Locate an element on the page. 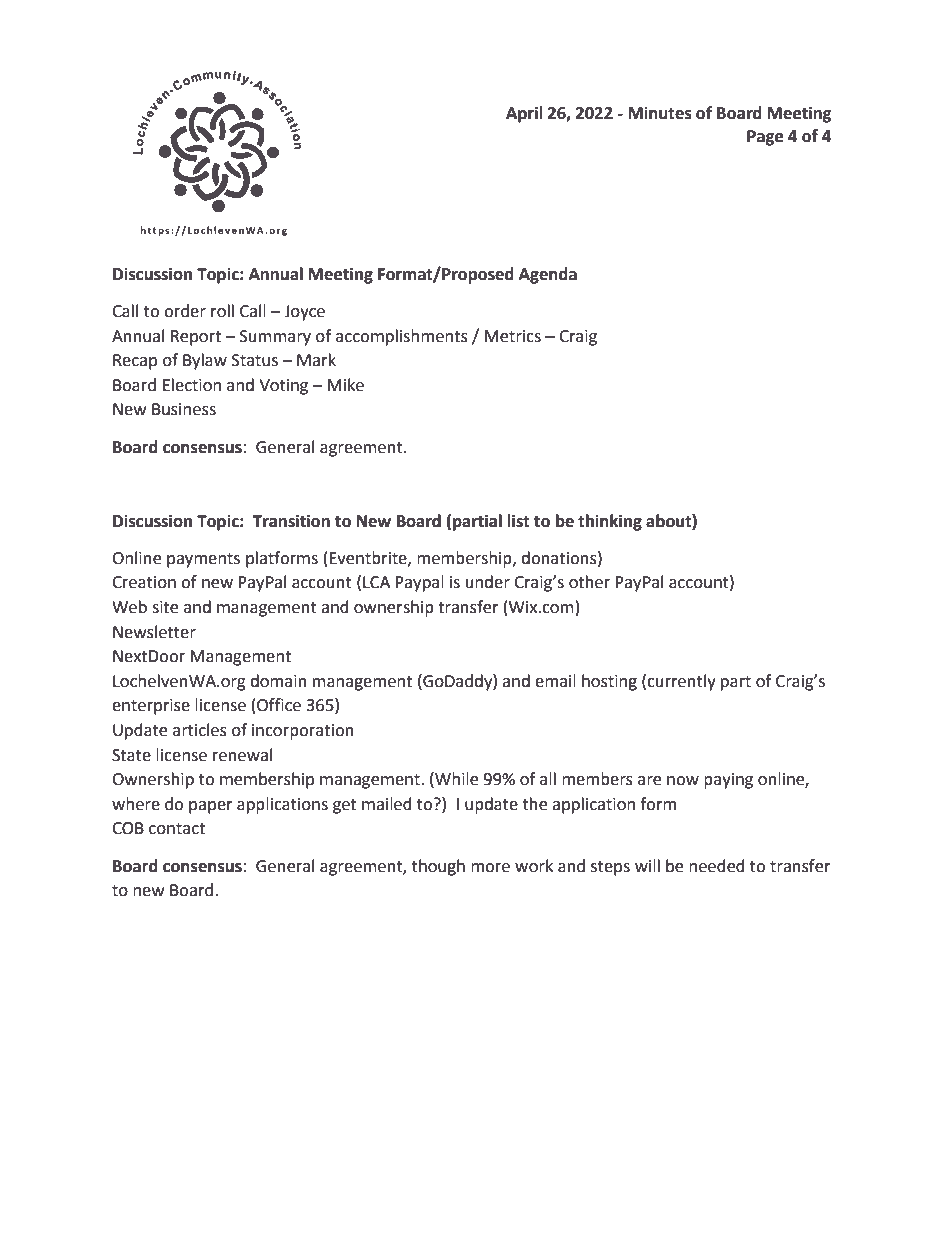 This document has height=1233, width=952. list is located at coordinates (518, 521).
